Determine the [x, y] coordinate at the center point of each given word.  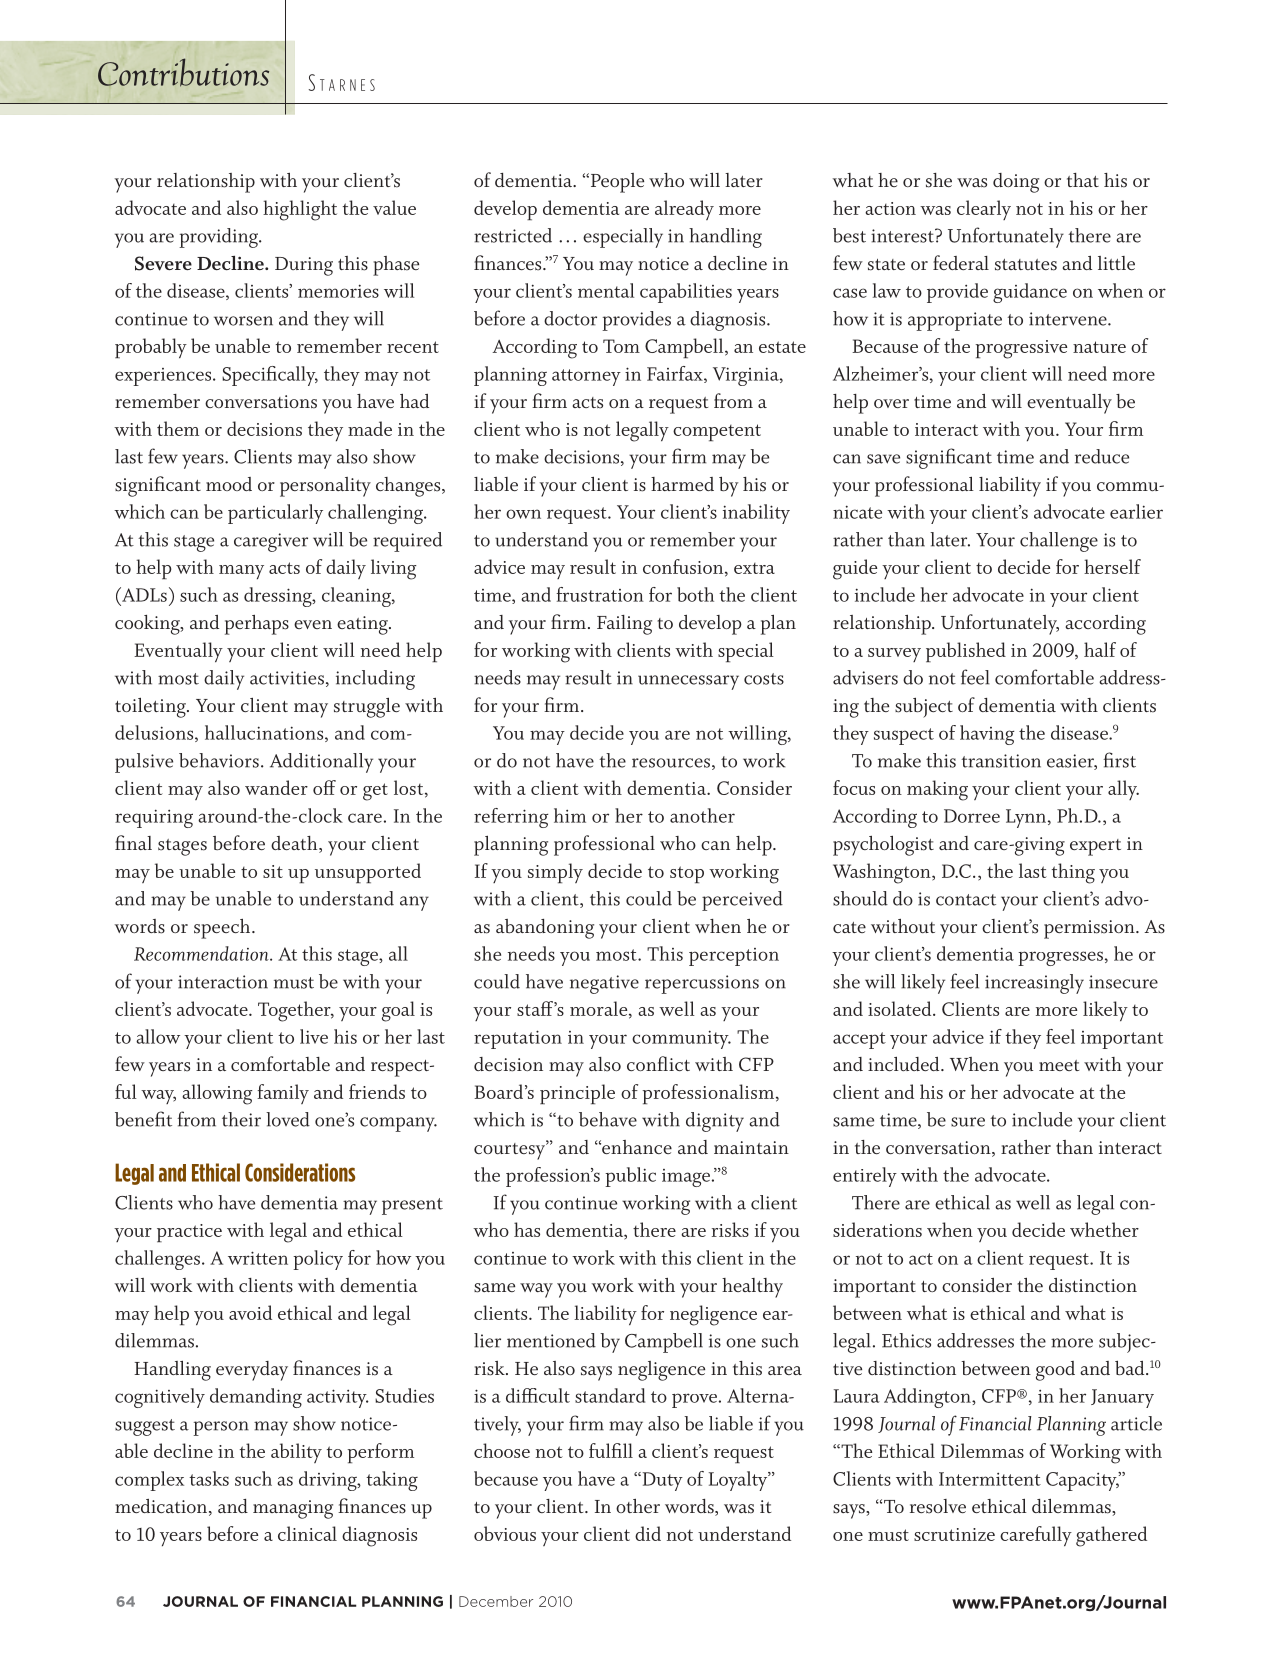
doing [1016, 183]
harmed [682, 484]
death [295, 844]
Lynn [1026, 818]
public [630, 1177]
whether [1104, 1229]
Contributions [183, 72]
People [616, 183]
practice [189, 1233]
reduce [1102, 456]
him [570, 815]
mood [229, 484]
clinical [307, 1533]
